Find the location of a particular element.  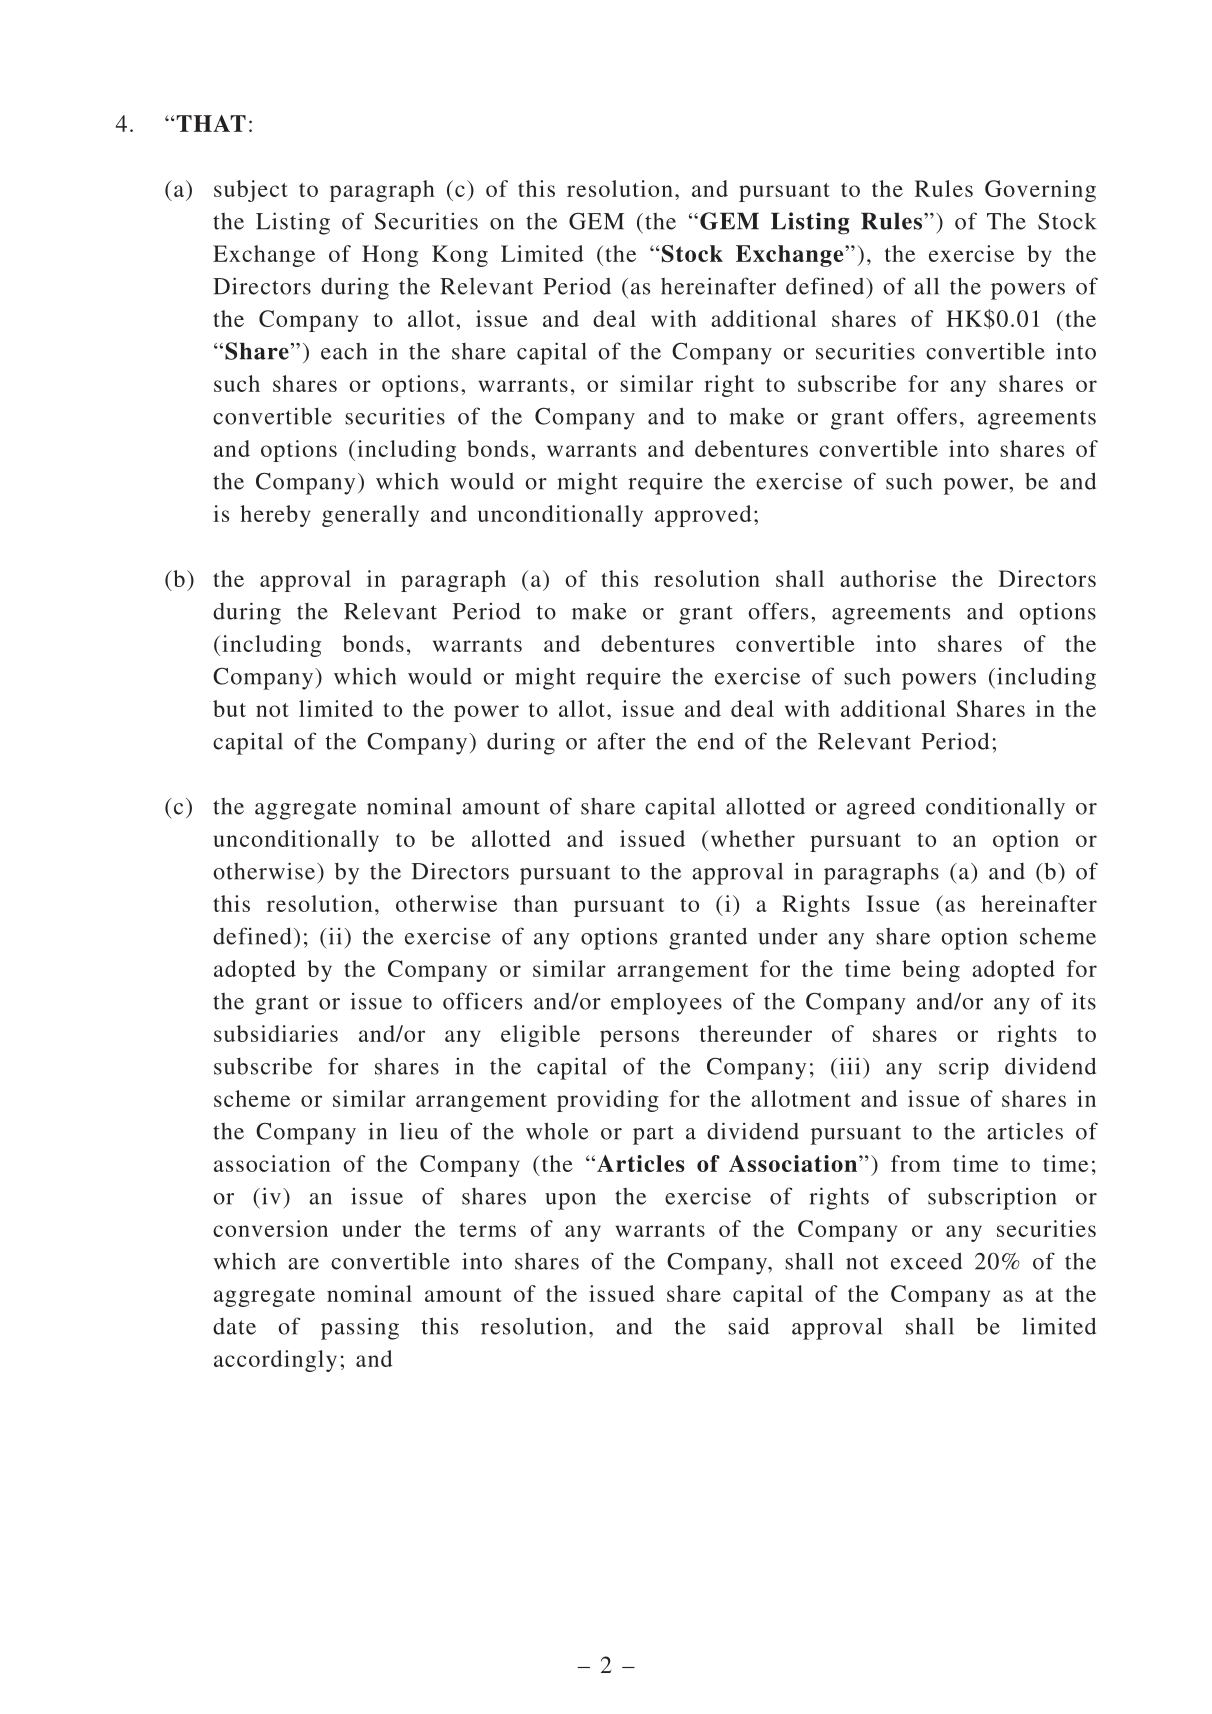

said is located at coordinates (748, 1326).
